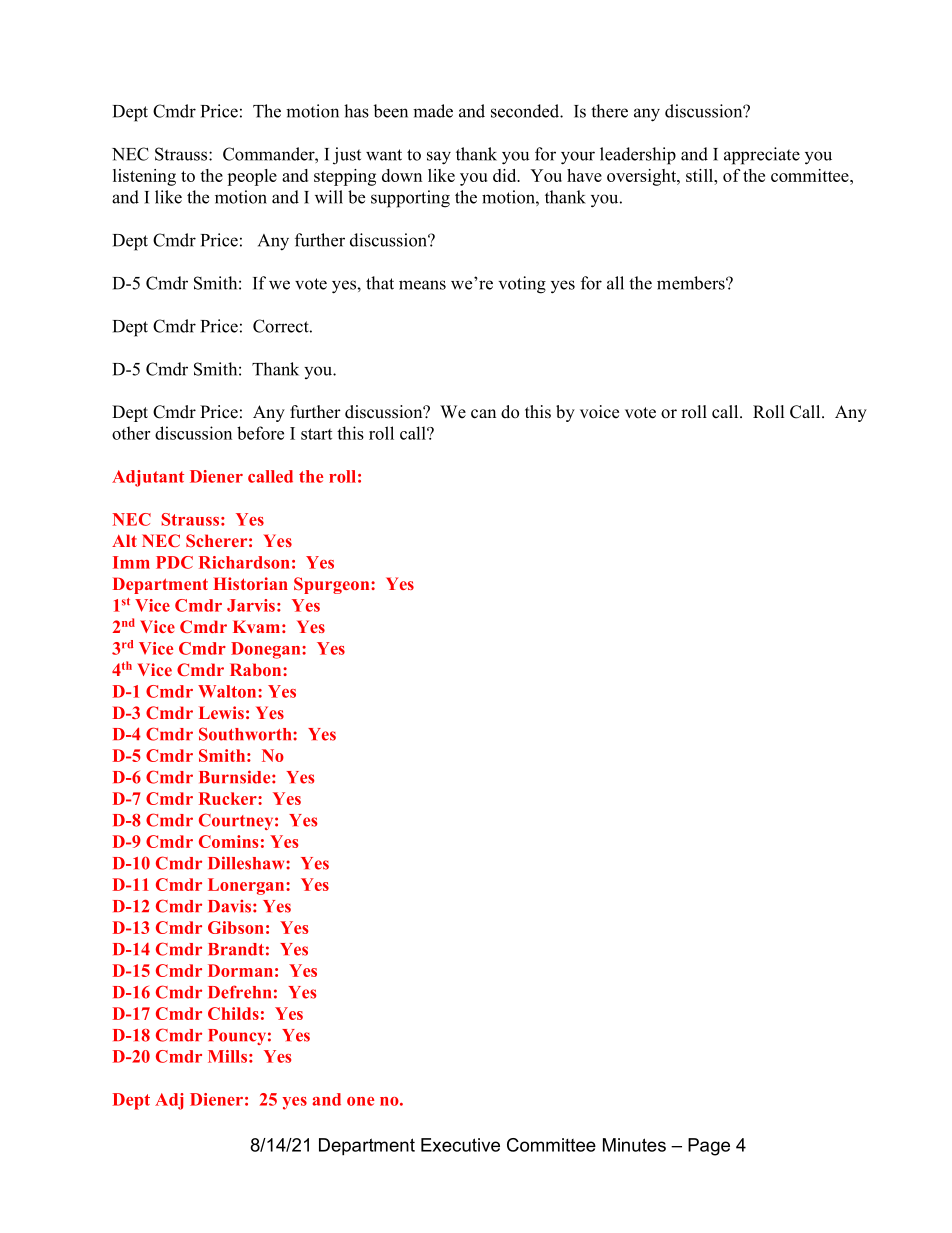  I want to click on Executive, so click(460, 1145).
